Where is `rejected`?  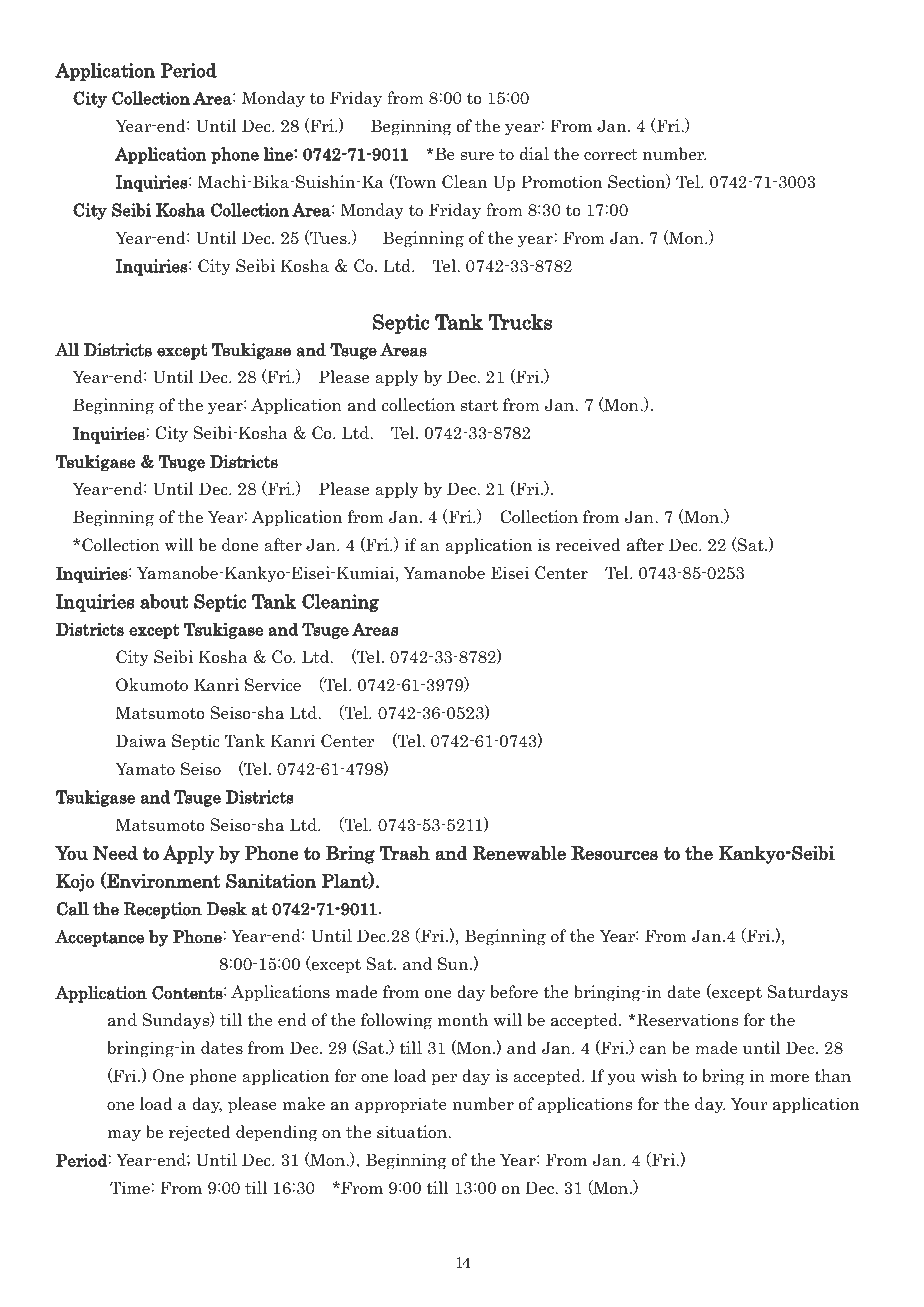 rejected is located at coordinates (199, 1133).
